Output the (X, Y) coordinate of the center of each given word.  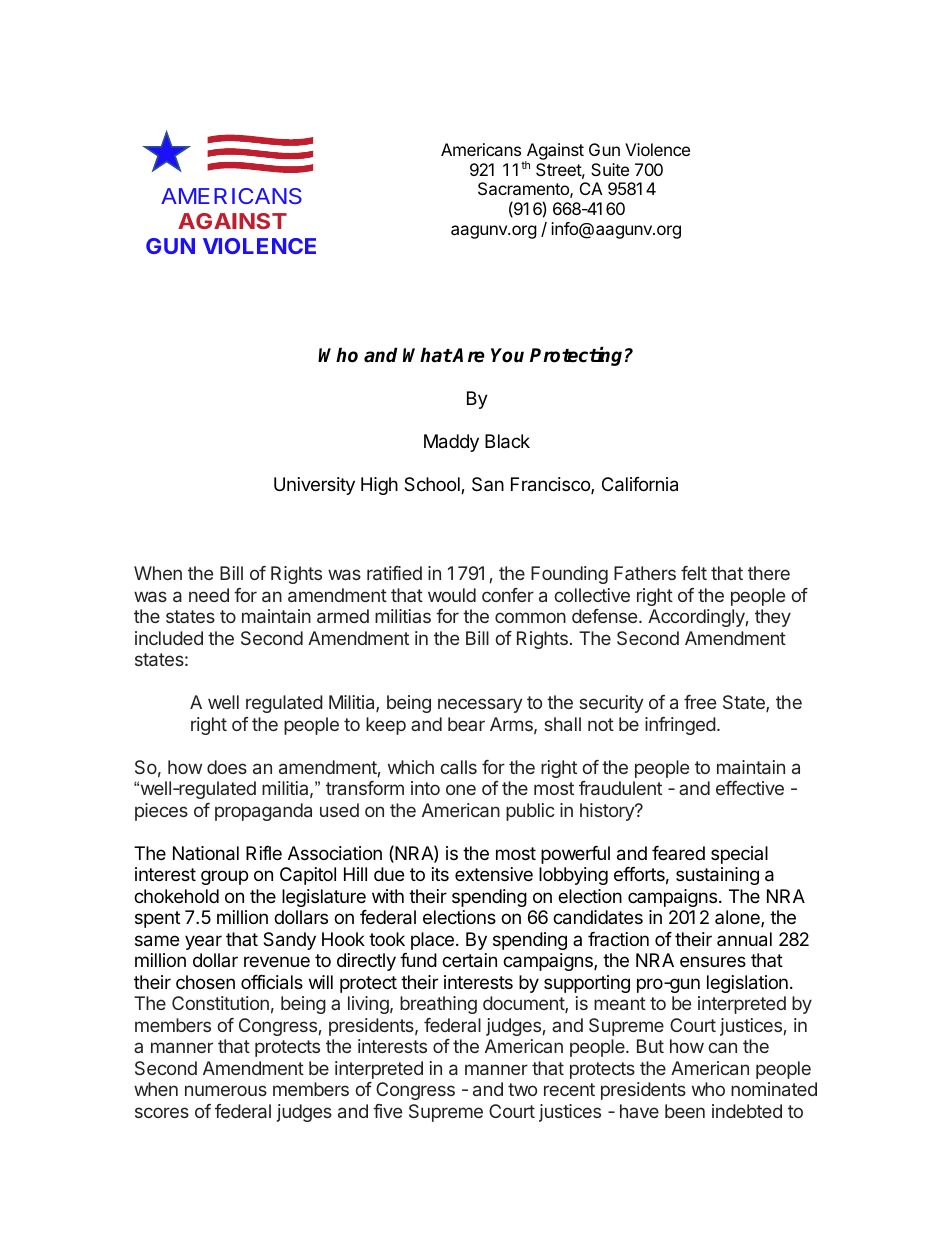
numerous (226, 1090)
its (440, 874)
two (522, 1089)
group (224, 877)
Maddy (451, 443)
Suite (610, 169)
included (169, 638)
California (640, 484)
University (314, 486)
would (452, 595)
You (507, 355)
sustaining (717, 876)
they (773, 618)
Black (507, 441)
